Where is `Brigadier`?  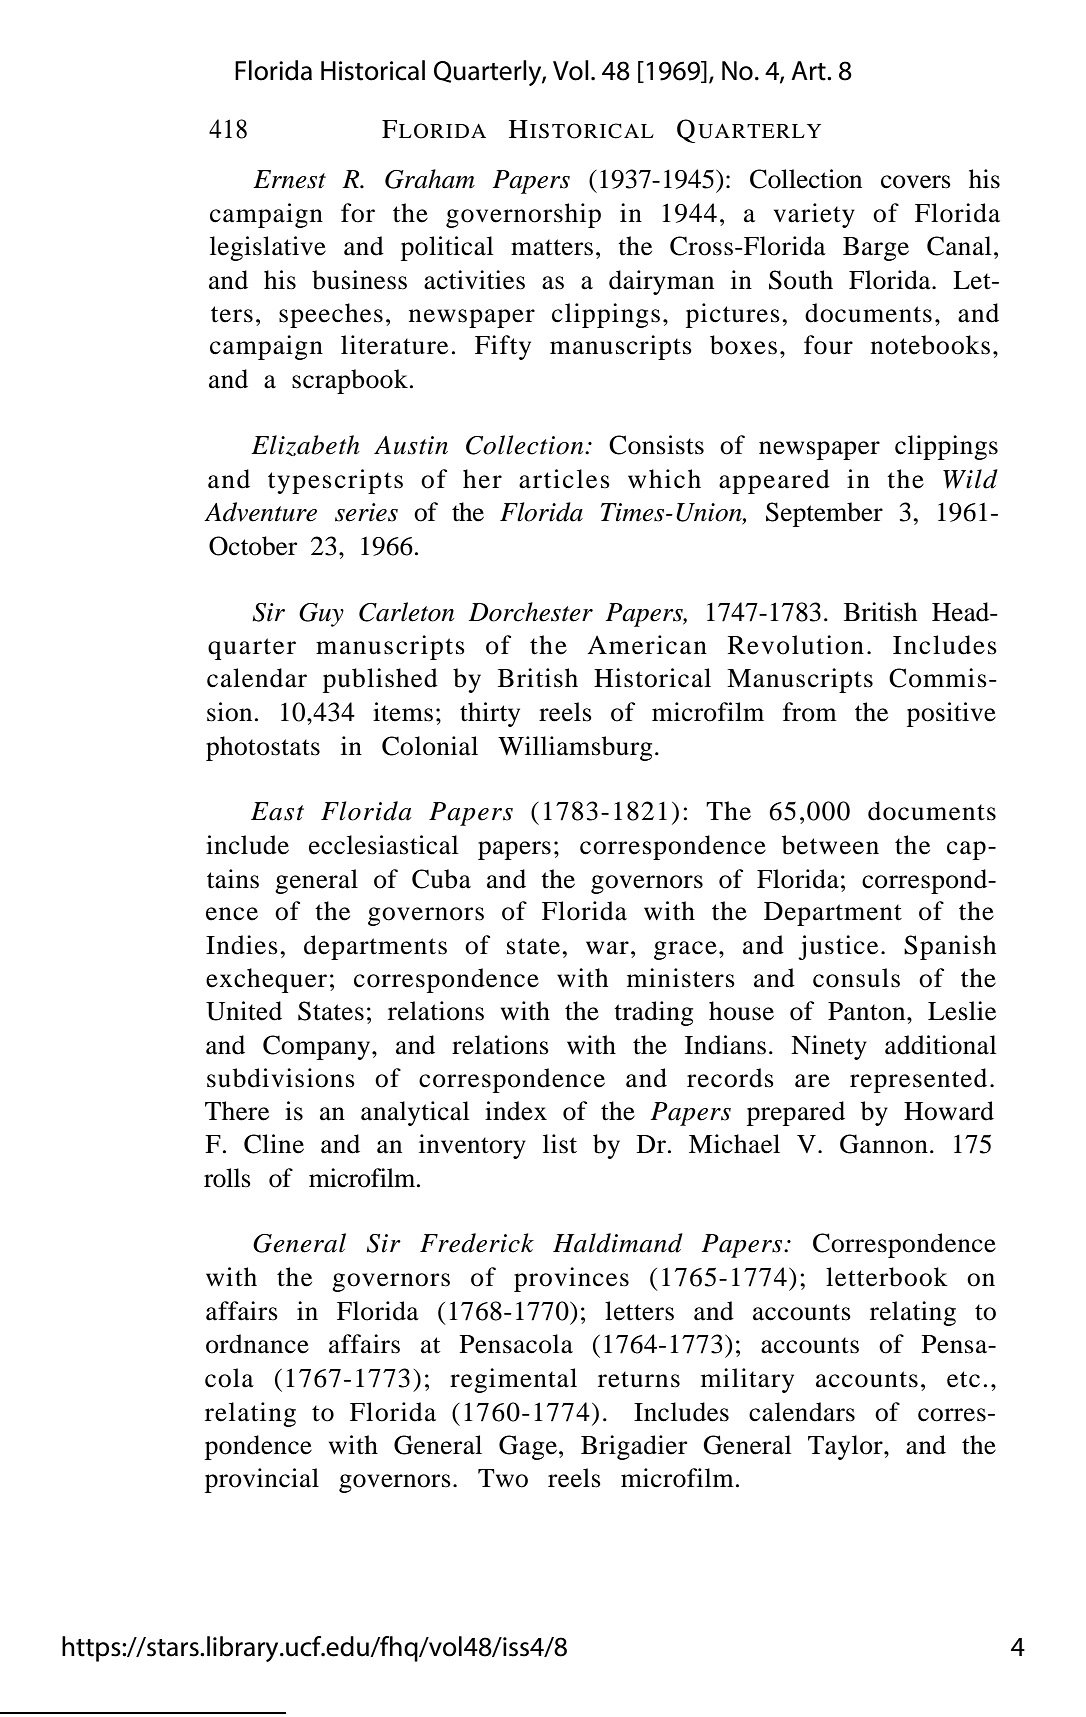 Brigadier is located at coordinates (634, 1447).
